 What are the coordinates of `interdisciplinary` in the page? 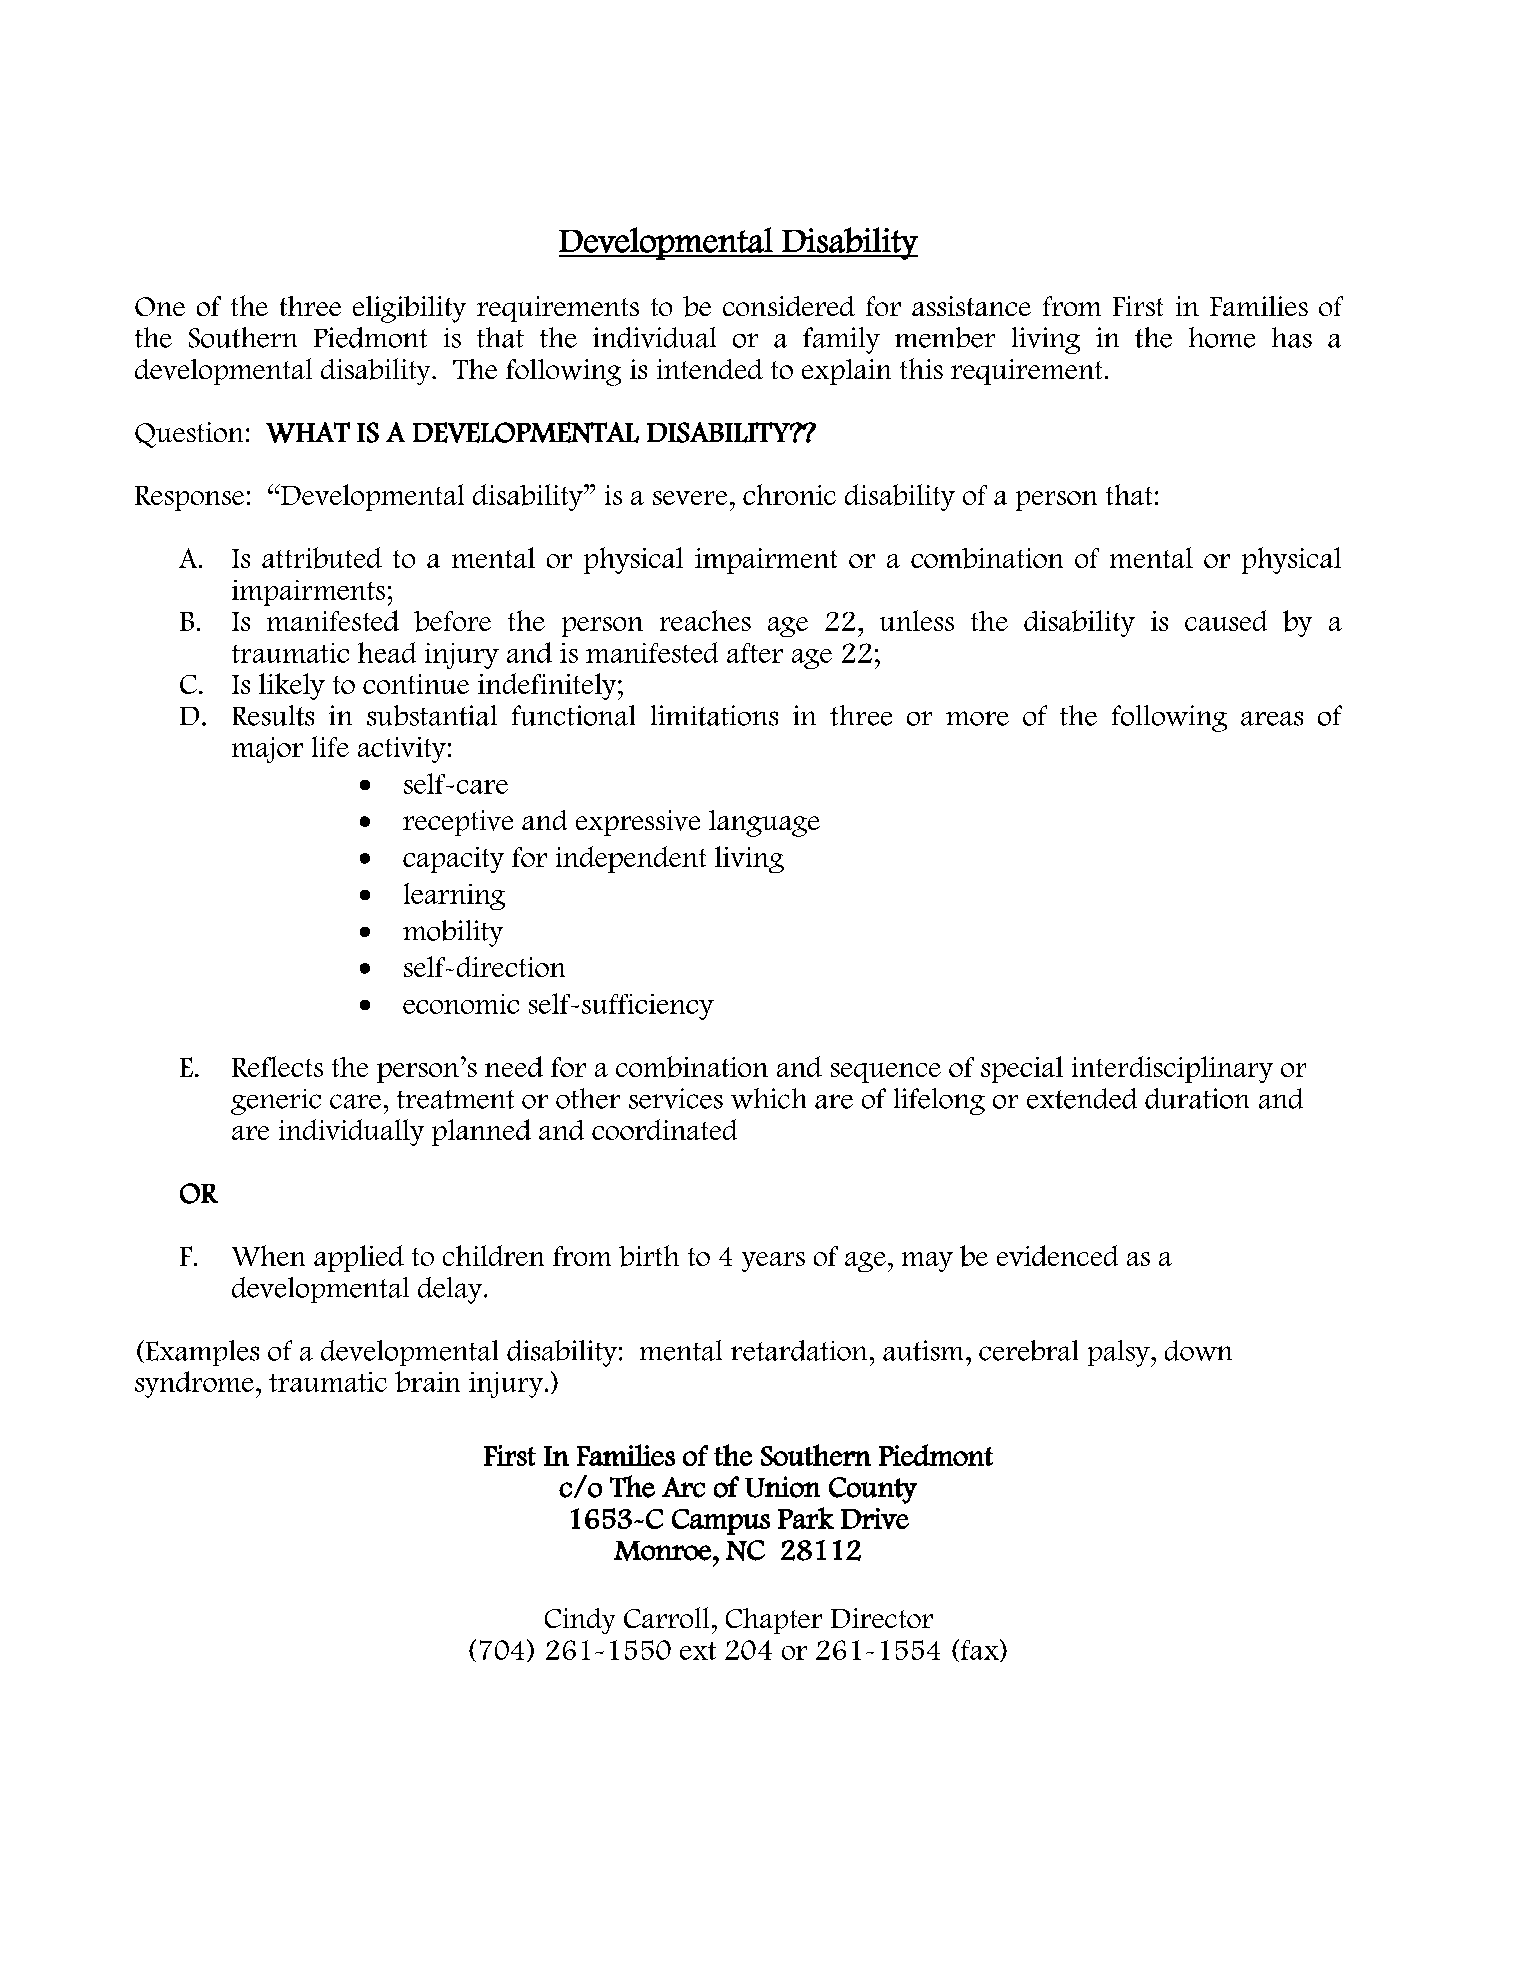 It's located at (1172, 1069).
